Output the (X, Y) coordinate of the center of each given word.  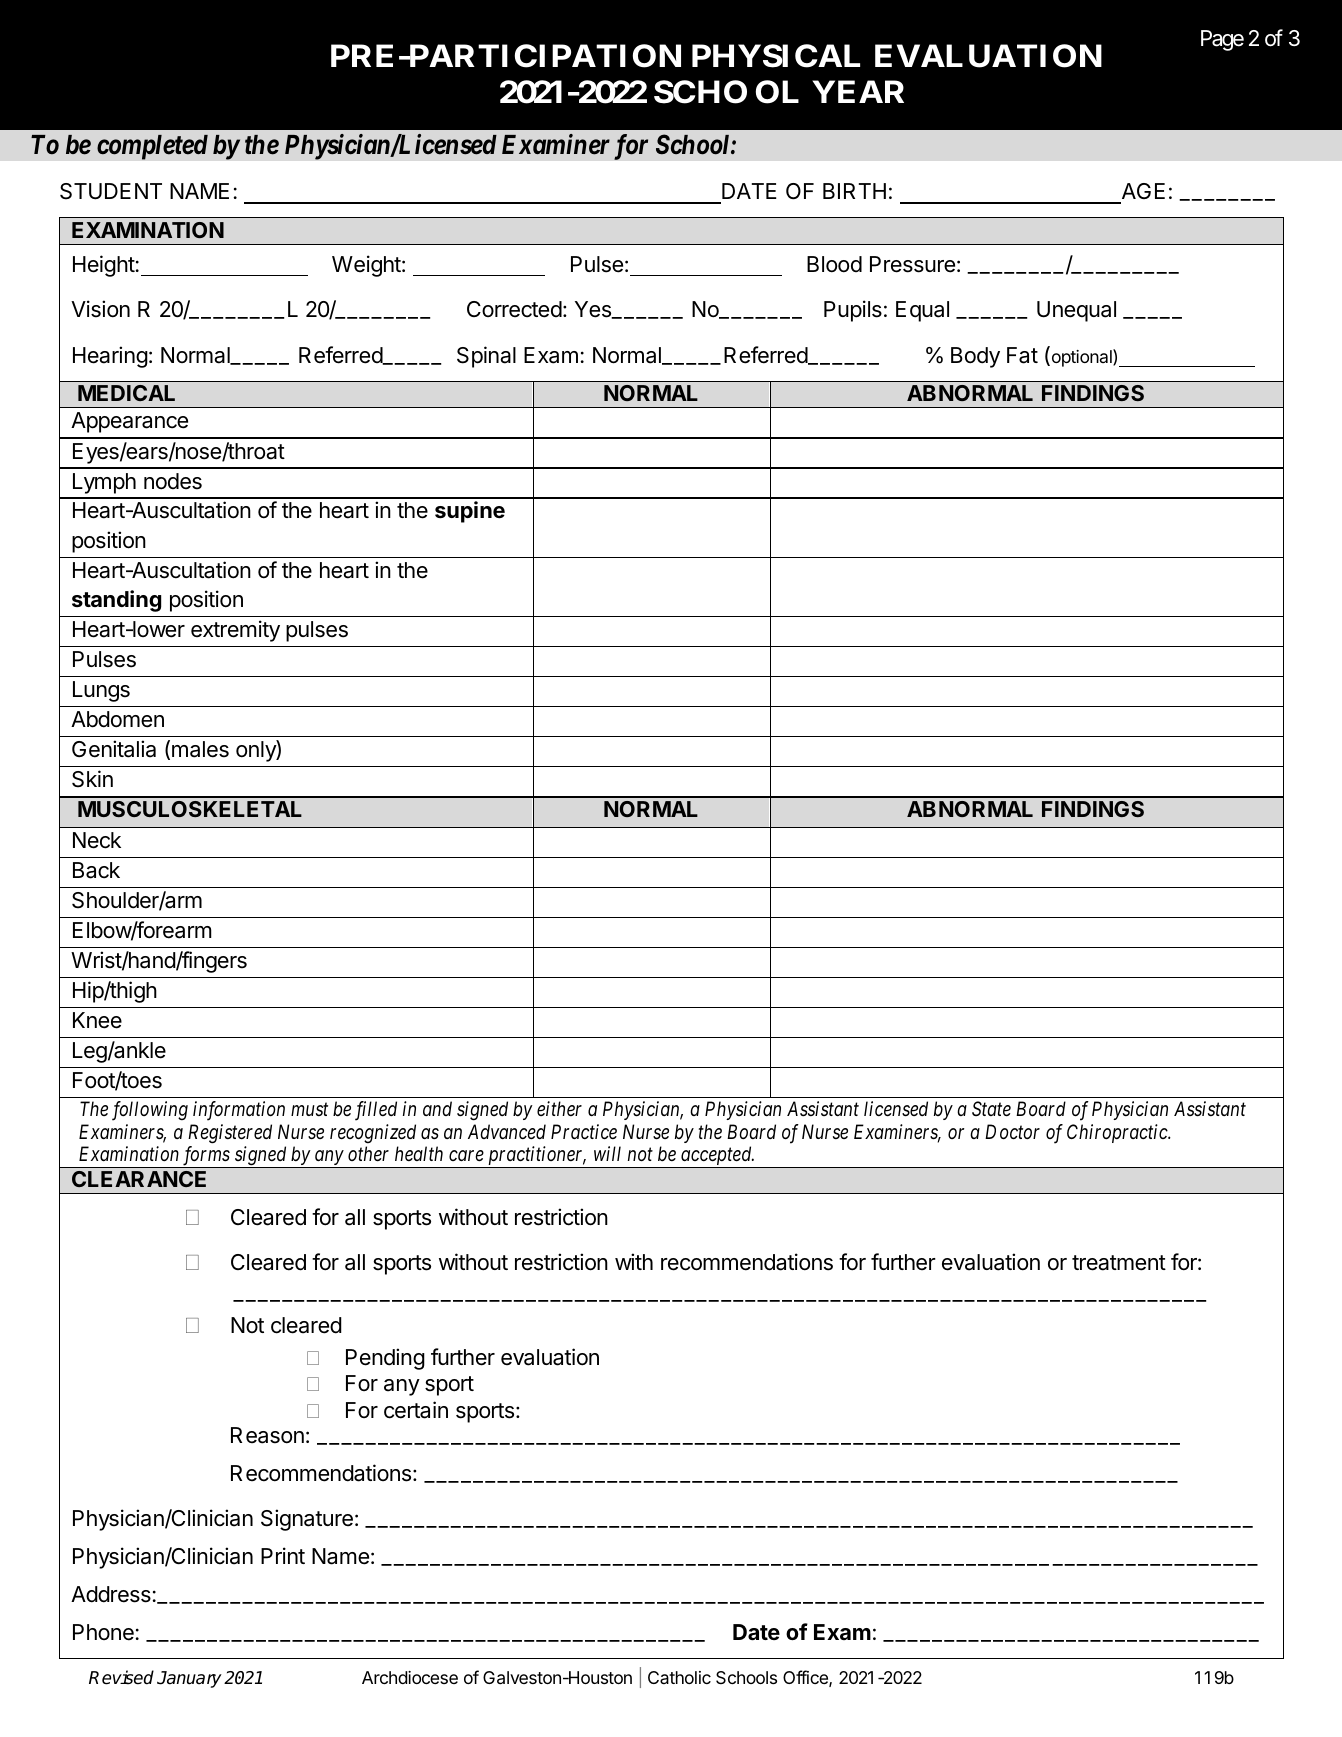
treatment (1119, 1263)
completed (152, 147)
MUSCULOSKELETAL (190, 809)
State (991, 1109)
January (189, 1679)
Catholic (679, 1677)
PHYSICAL (776, 56)
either (559, 1108)
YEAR (858, 91)
